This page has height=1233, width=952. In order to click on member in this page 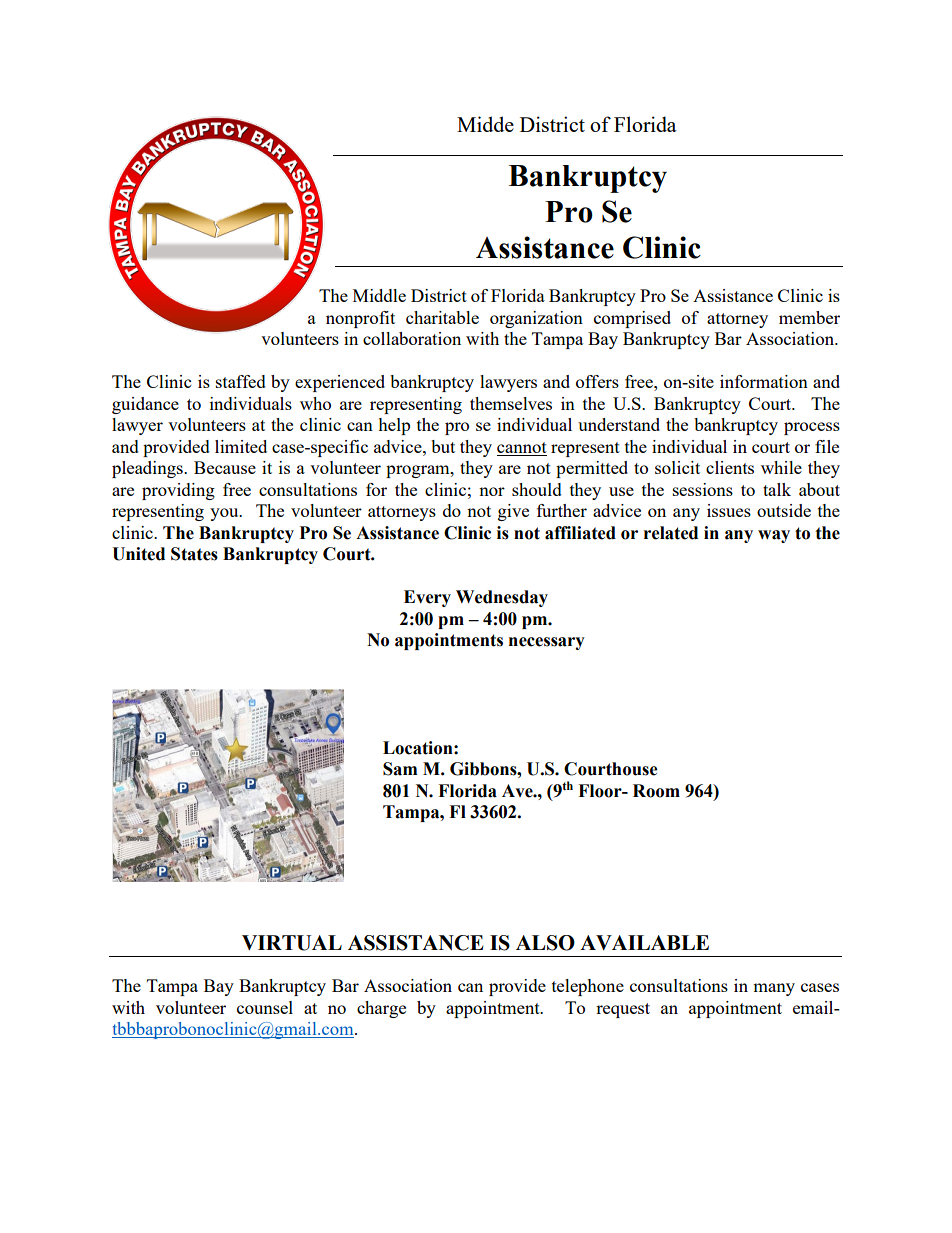, I will do `click(809, 317)`.
